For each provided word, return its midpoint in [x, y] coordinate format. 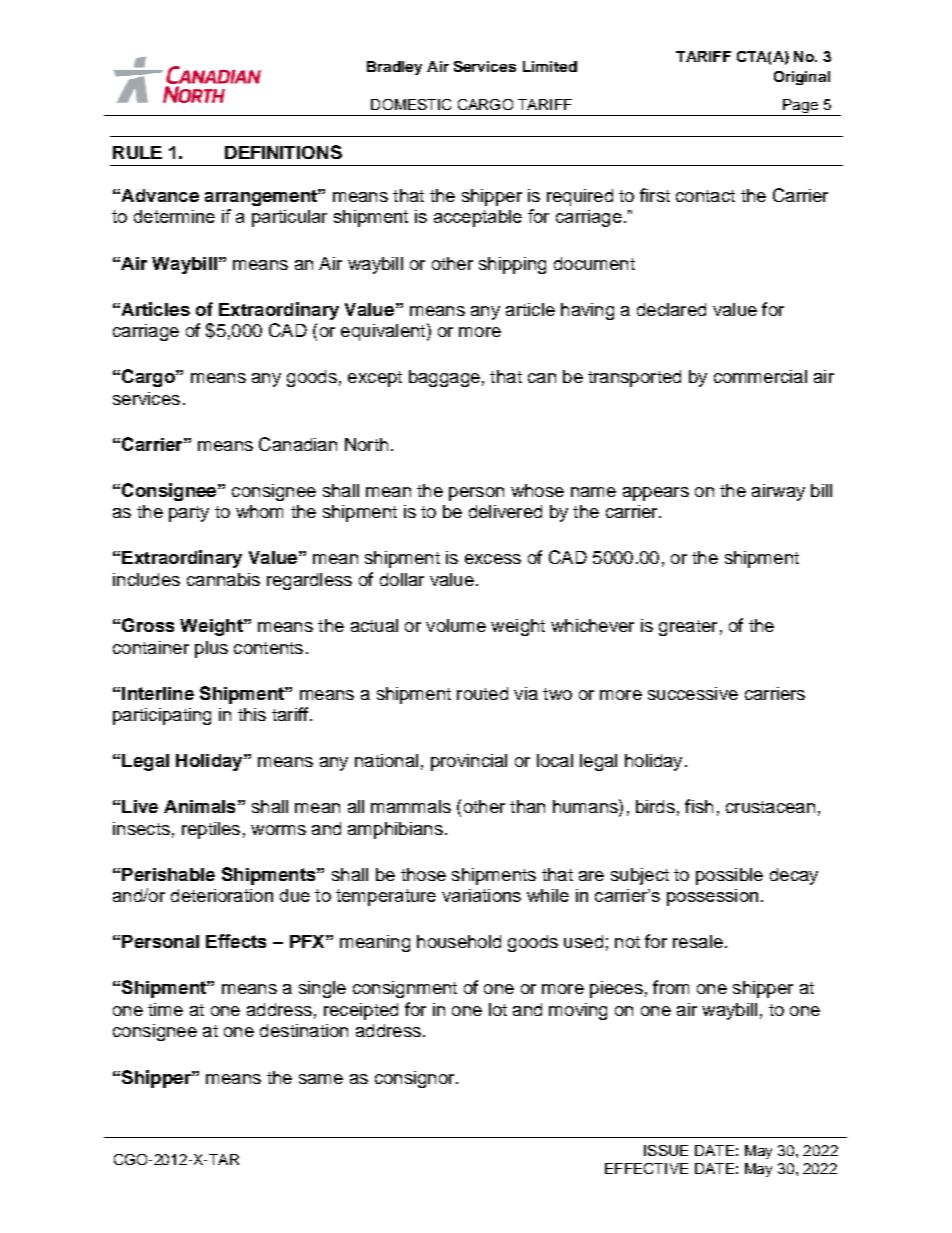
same [321, 1079]
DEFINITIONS [283, 152]
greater [688, 628]
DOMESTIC [411, 104]
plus [211, 649]
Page [800, 107]
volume [456, 625]
